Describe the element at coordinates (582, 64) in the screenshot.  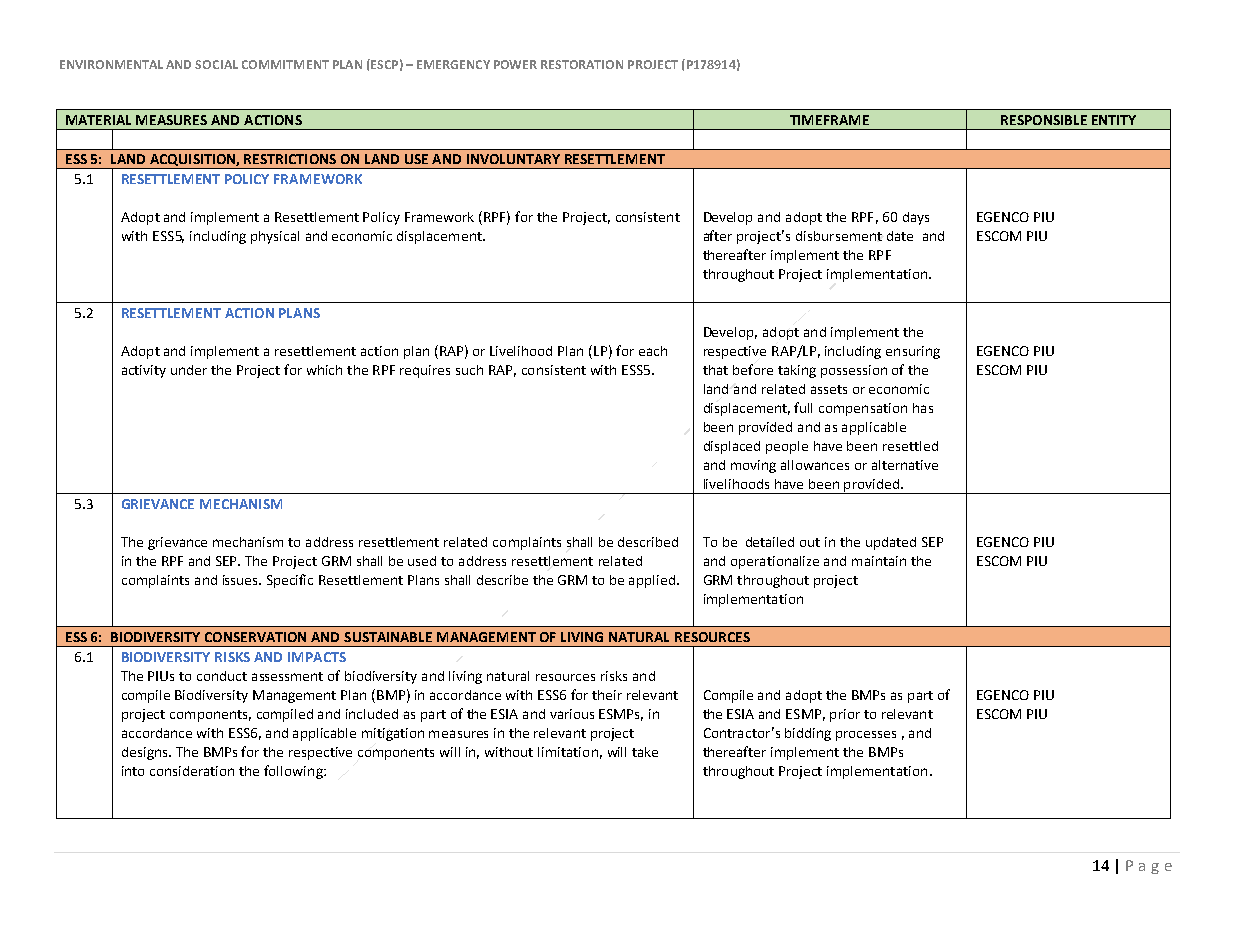
I see `RESTORATION` at that location.
